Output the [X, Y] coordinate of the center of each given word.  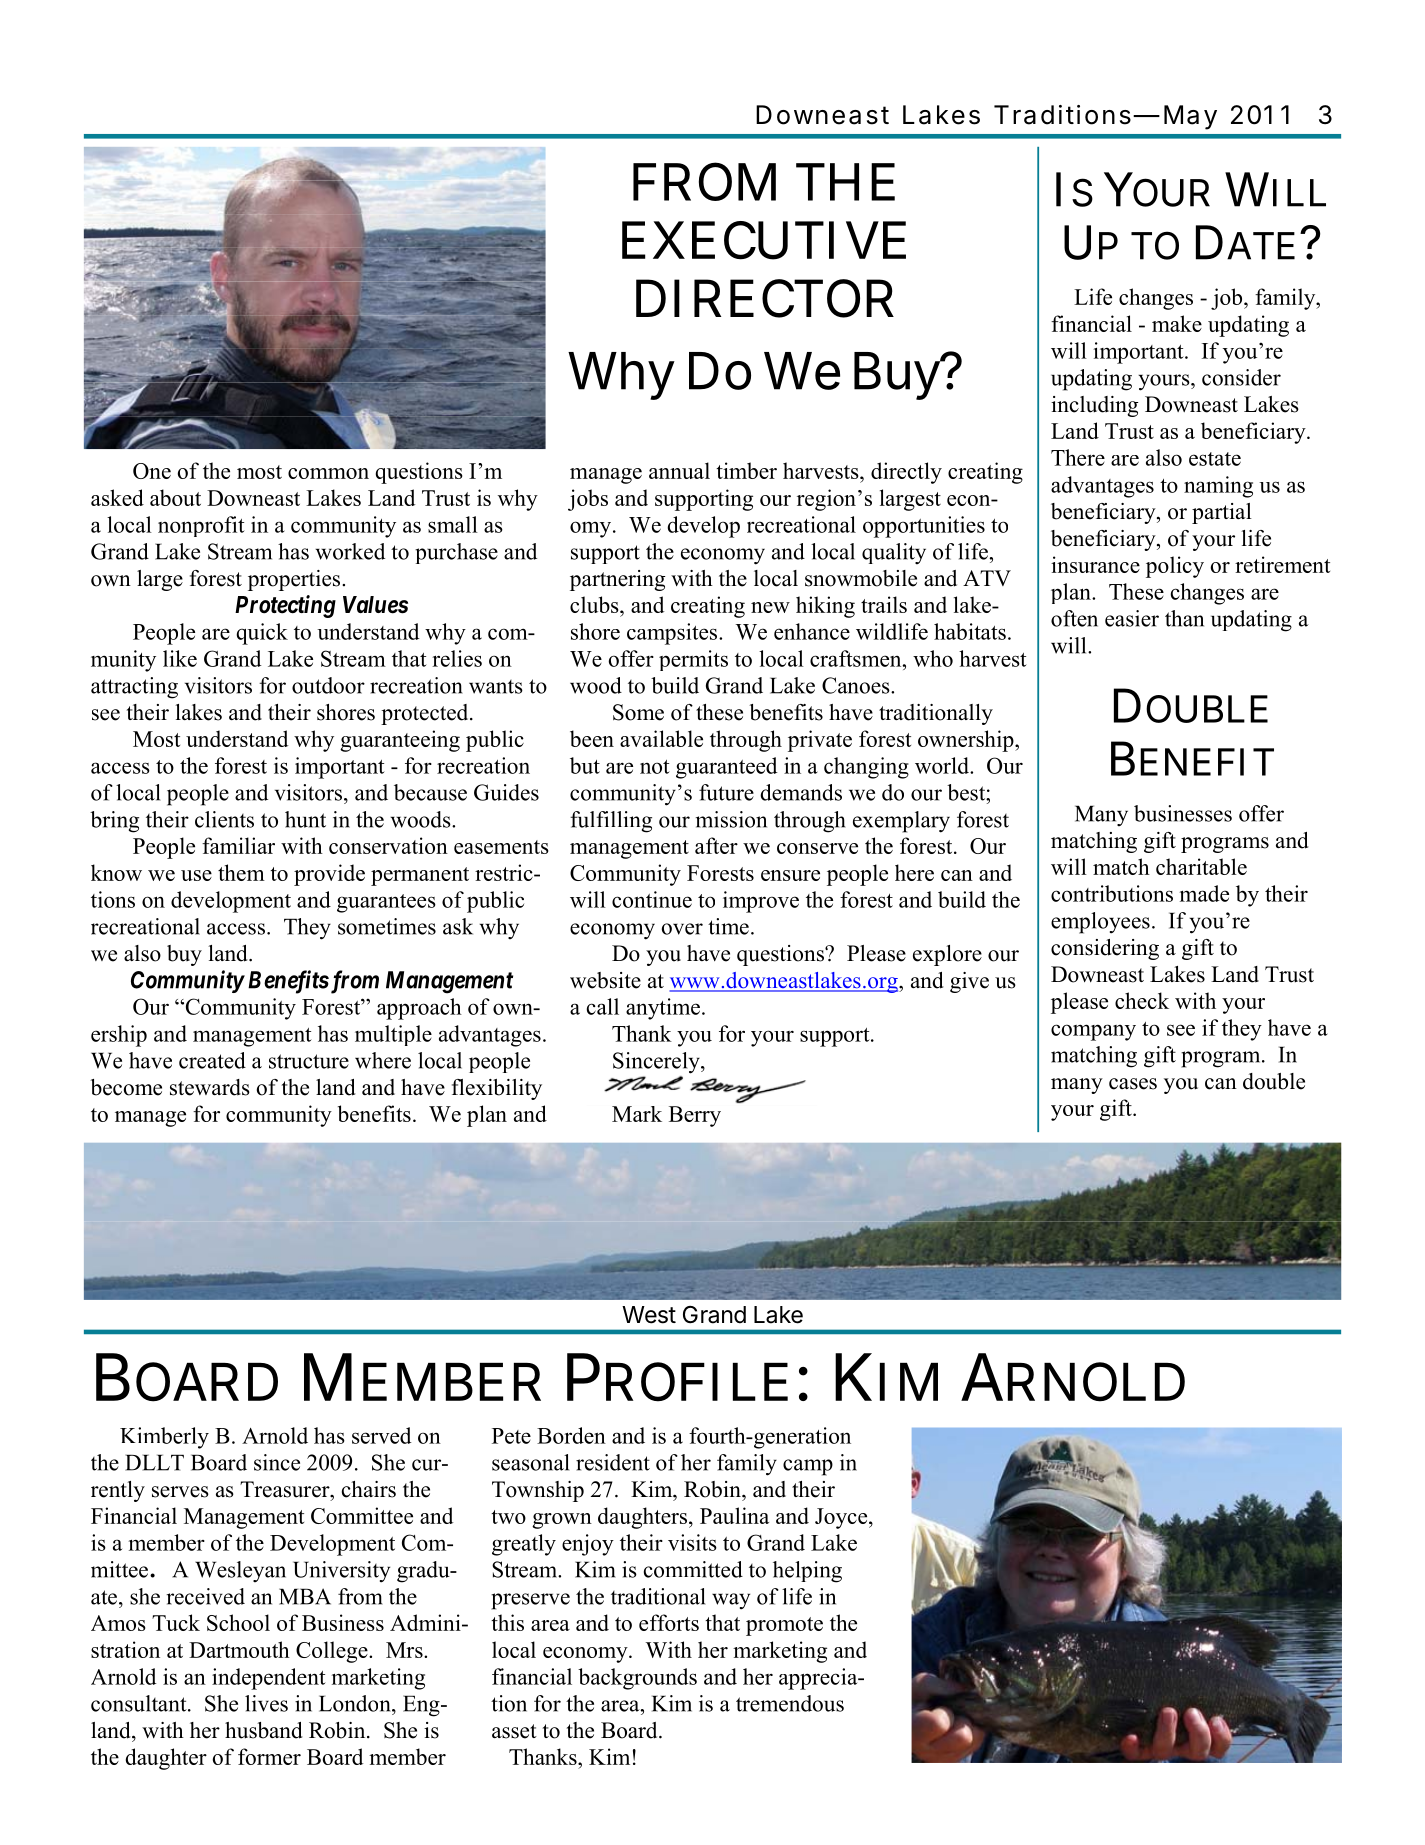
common [328, 473]
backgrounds [637, 1679]
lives [266, 1703]
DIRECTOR [765, 298]
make [1177, 323]
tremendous [790, 1703]
